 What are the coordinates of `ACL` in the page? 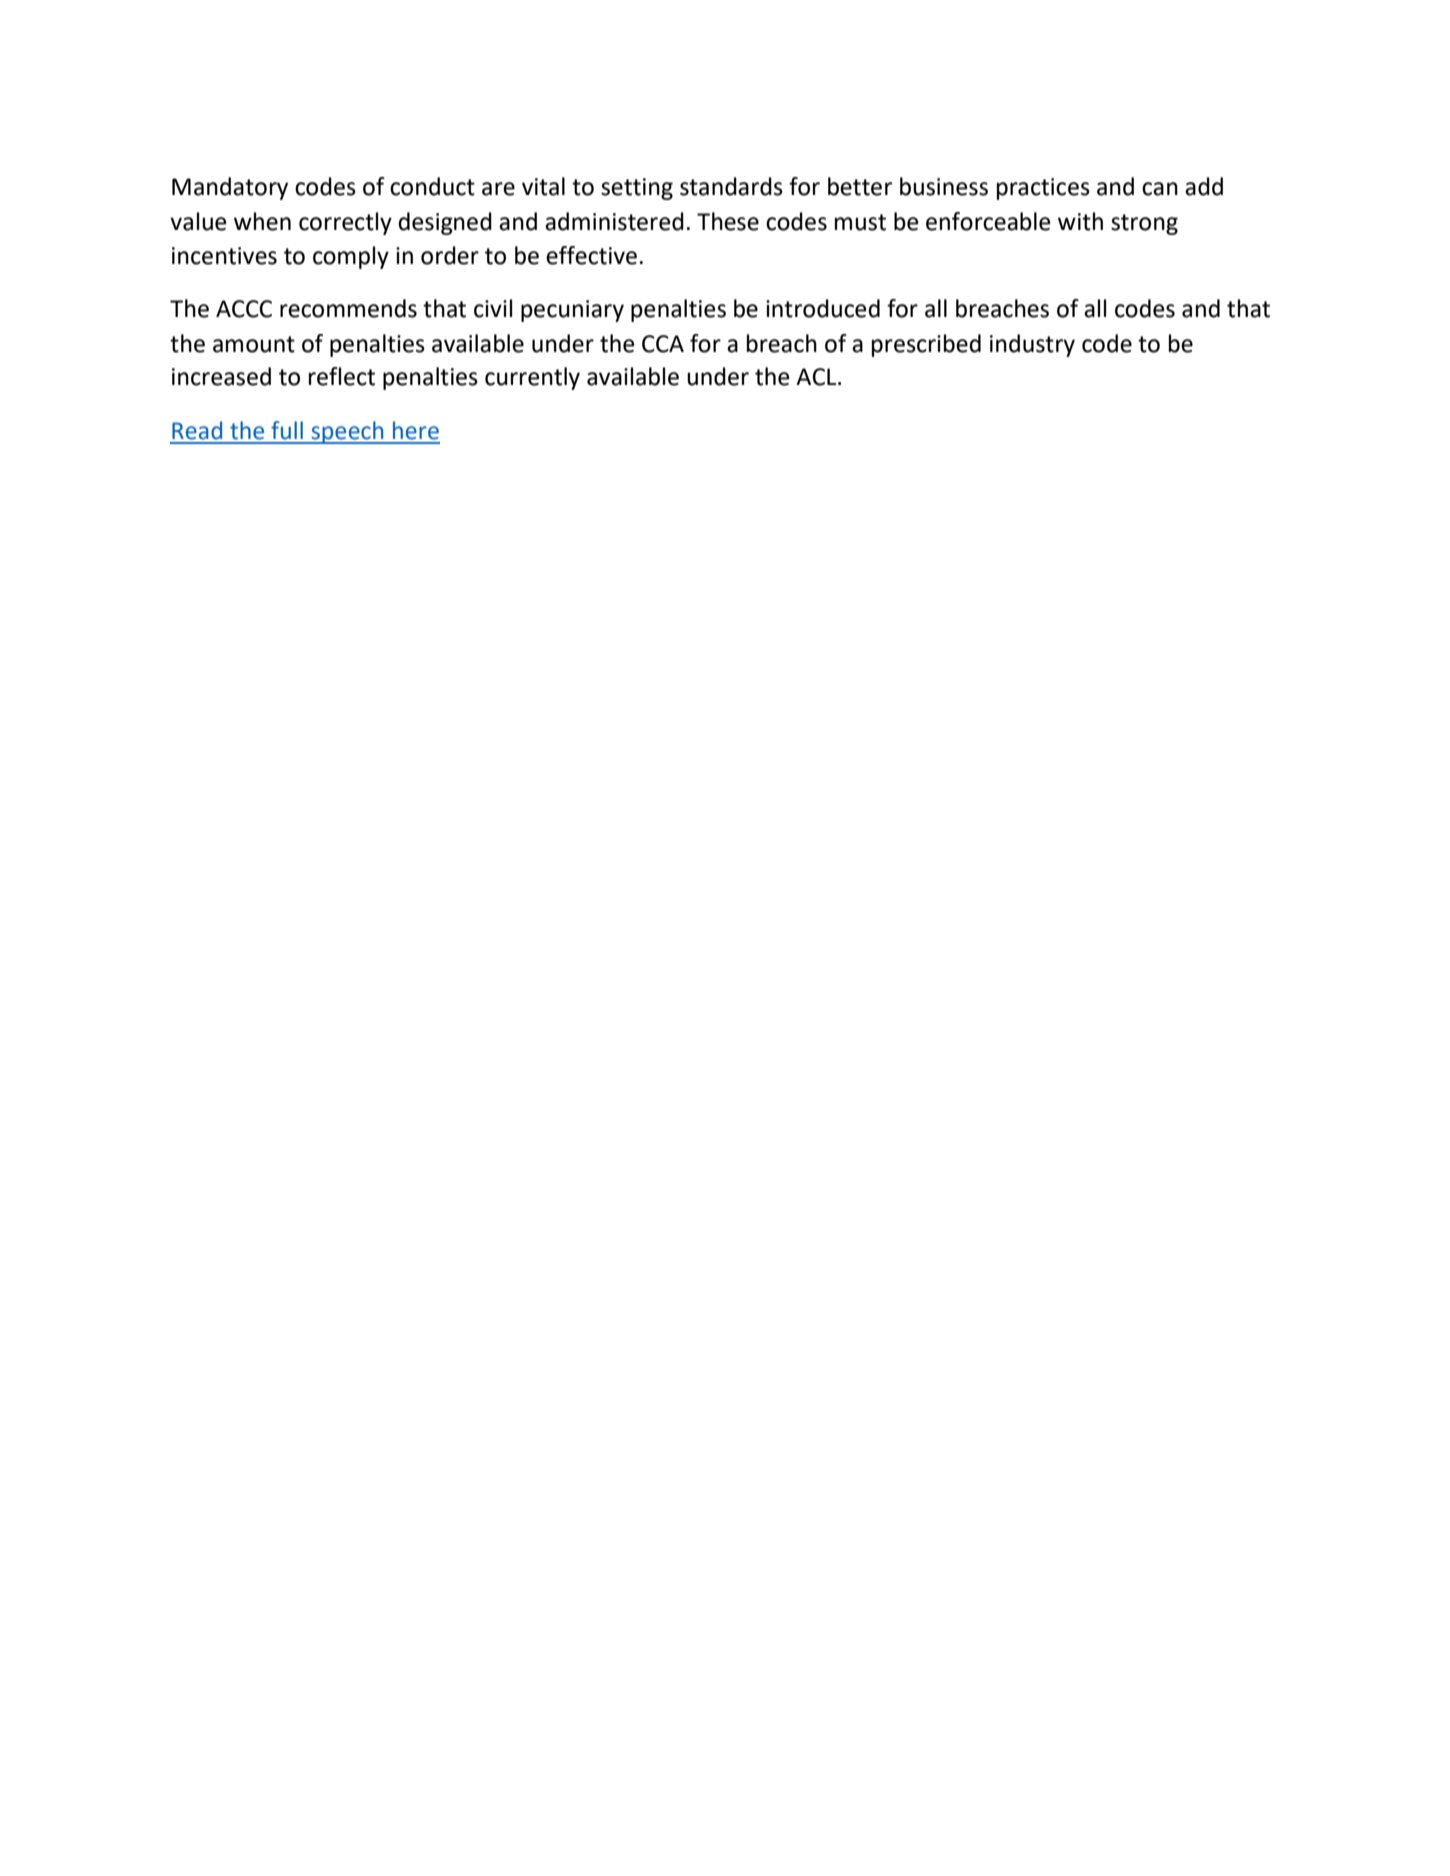 It's located at (817, 377).
